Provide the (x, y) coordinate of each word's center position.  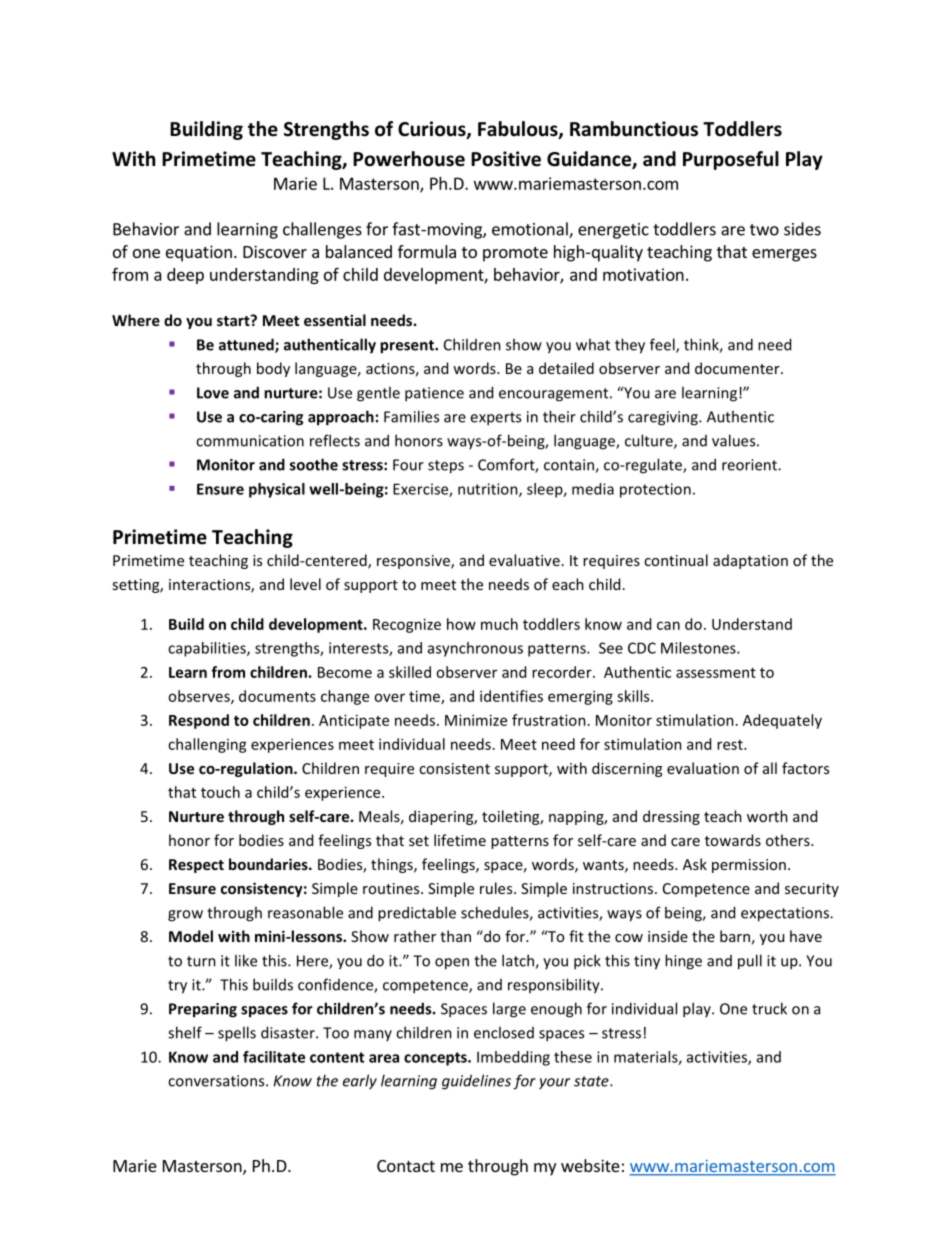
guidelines (476, 1082)
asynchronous (475, 649)
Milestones (699, 648)
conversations (217, 1081)
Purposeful (731, 160)
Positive (506, 159)
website (590, 1165)
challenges (322, 230)
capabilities (208, 649)
